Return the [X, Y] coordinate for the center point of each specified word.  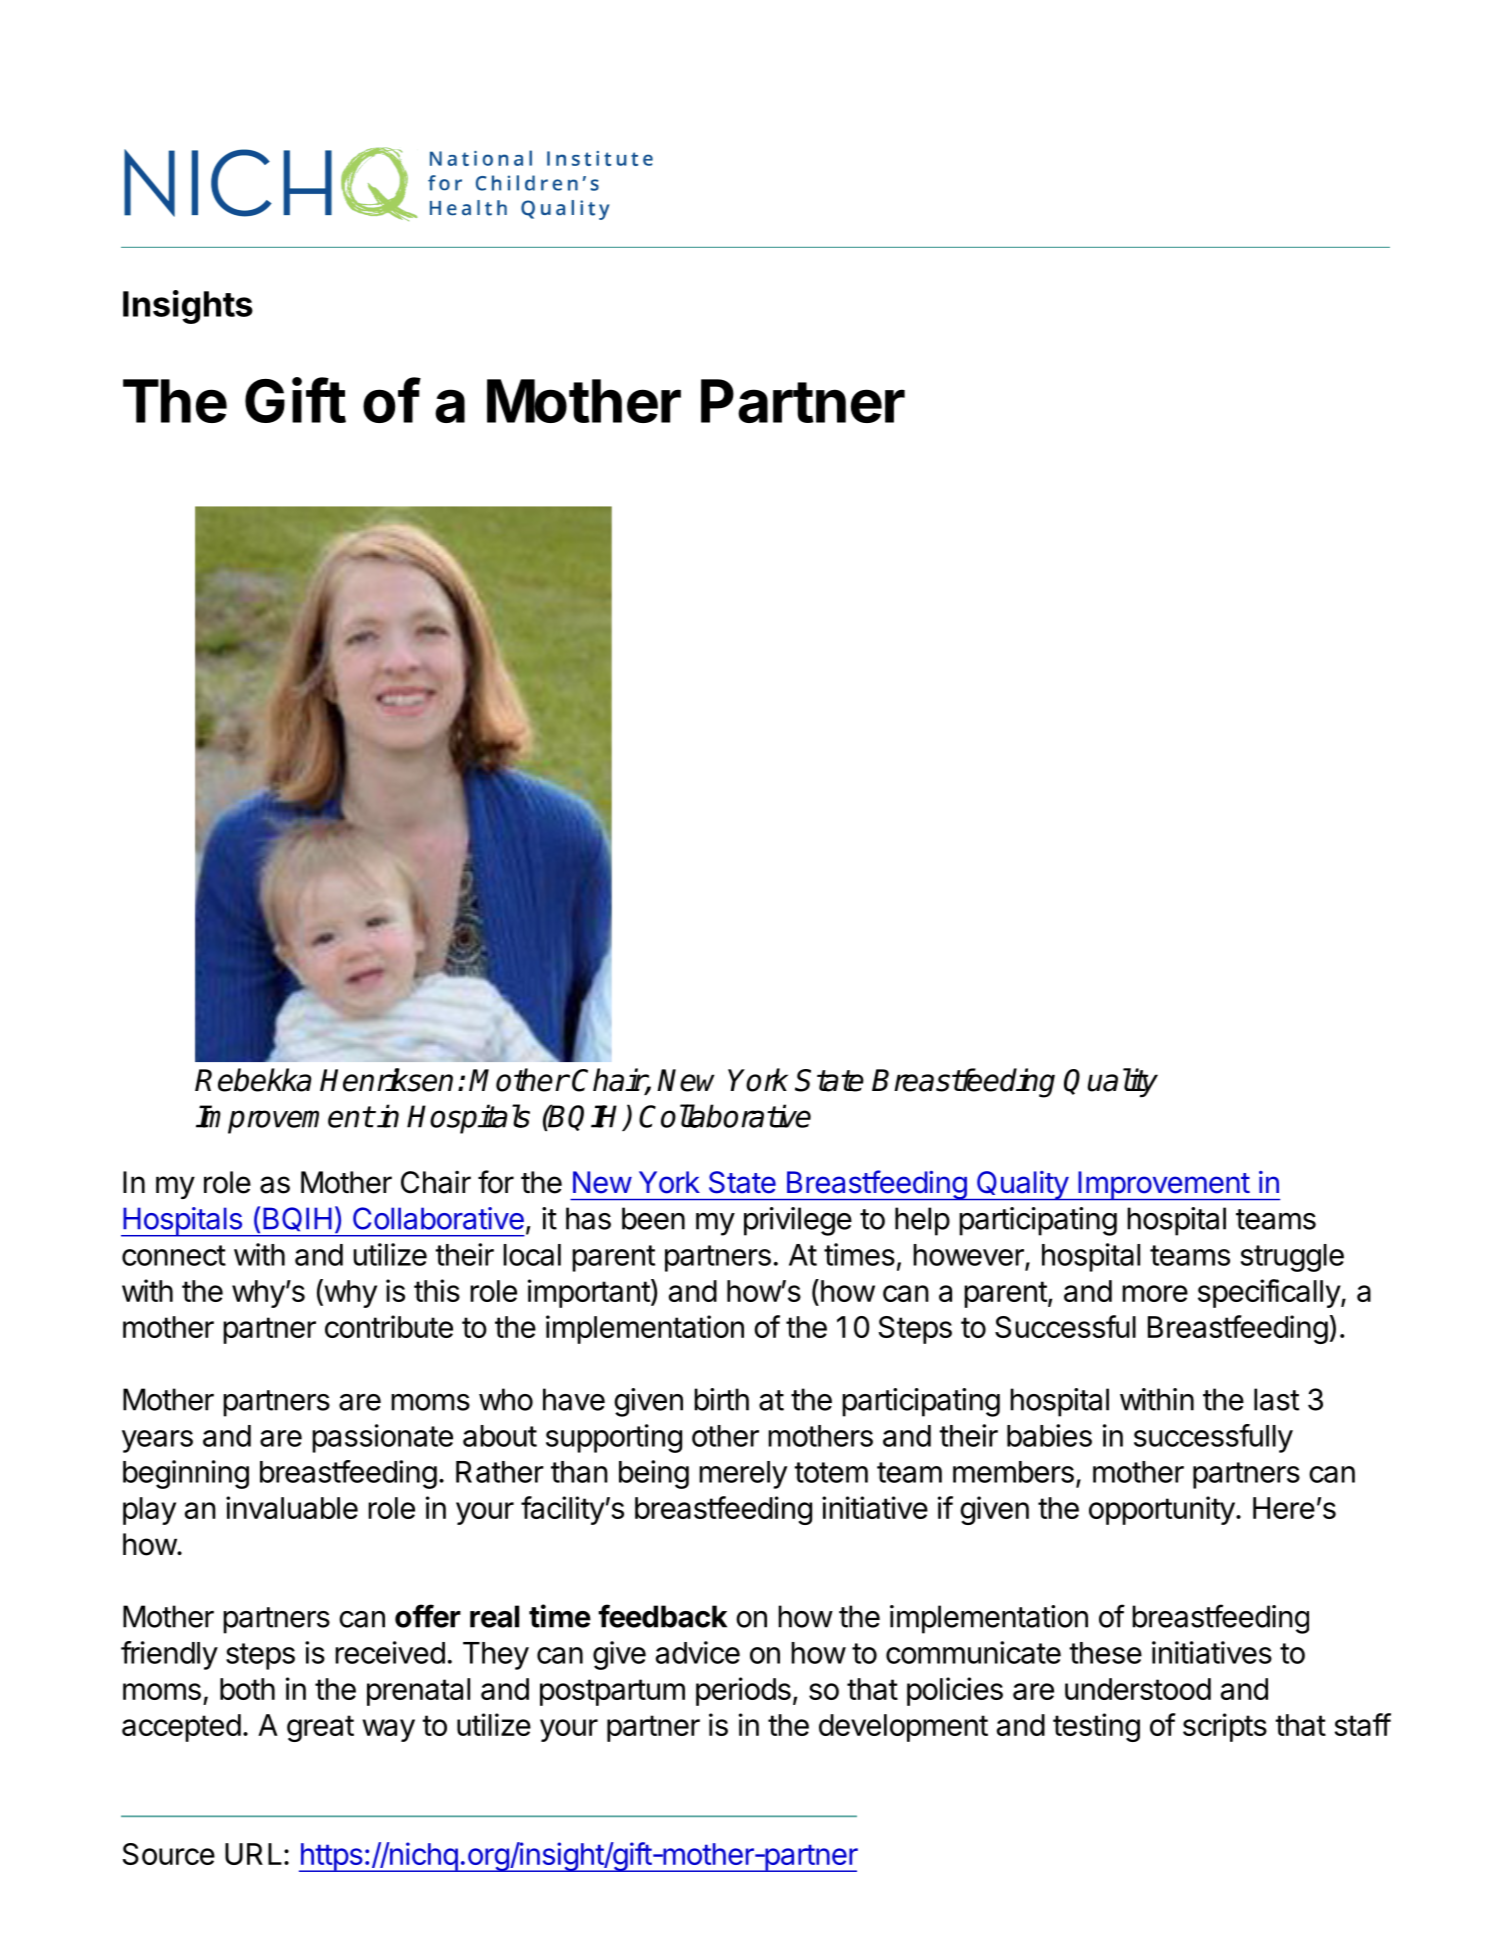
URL [253, 1854]
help [922, 1221]
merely [743, 1475]
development [903, 1728]
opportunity [1162, 1510]
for [496, 1182]
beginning [186, 1474]
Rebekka [253, 1080]
